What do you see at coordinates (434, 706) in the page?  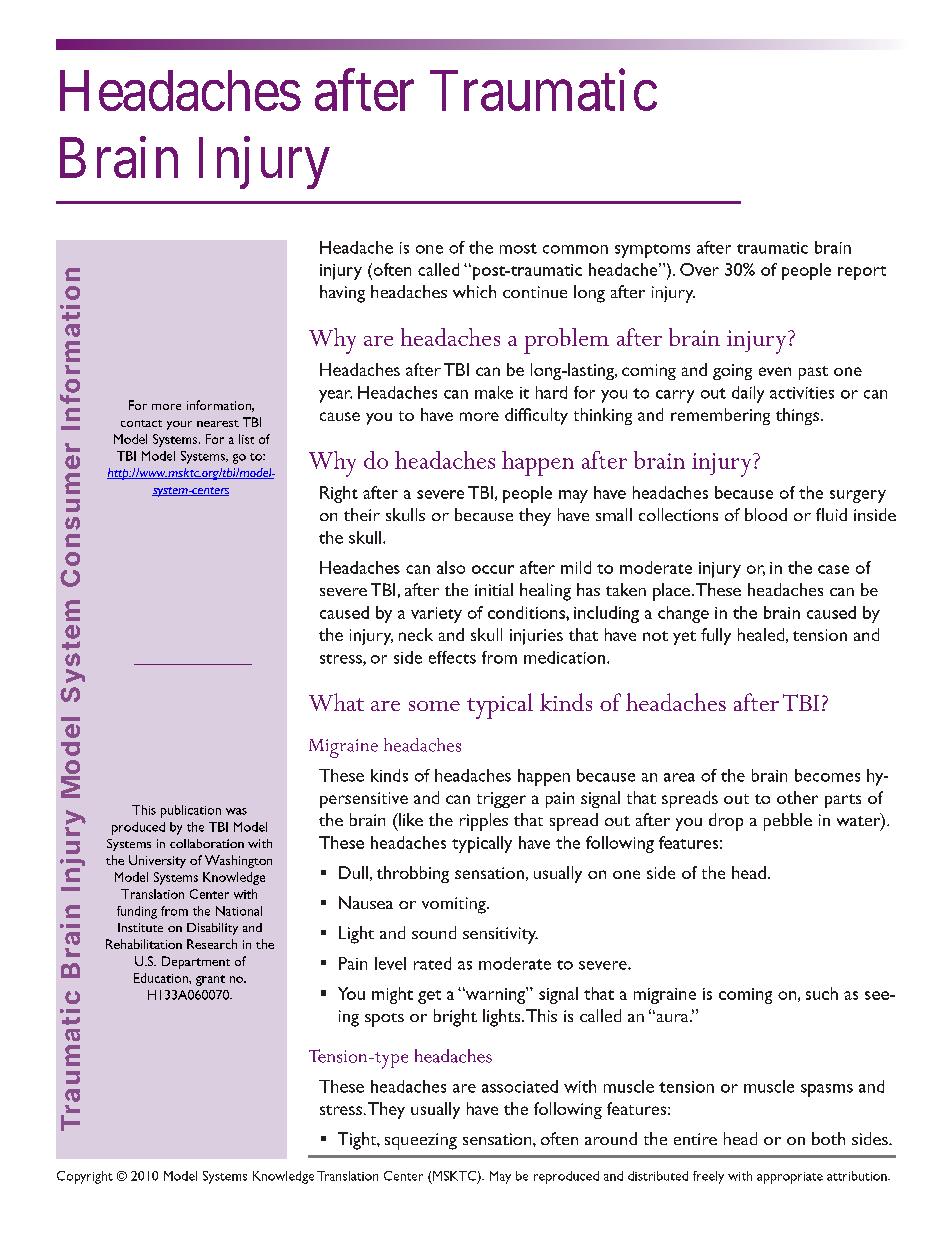 I see `some` at bounding box center [434, 706].
